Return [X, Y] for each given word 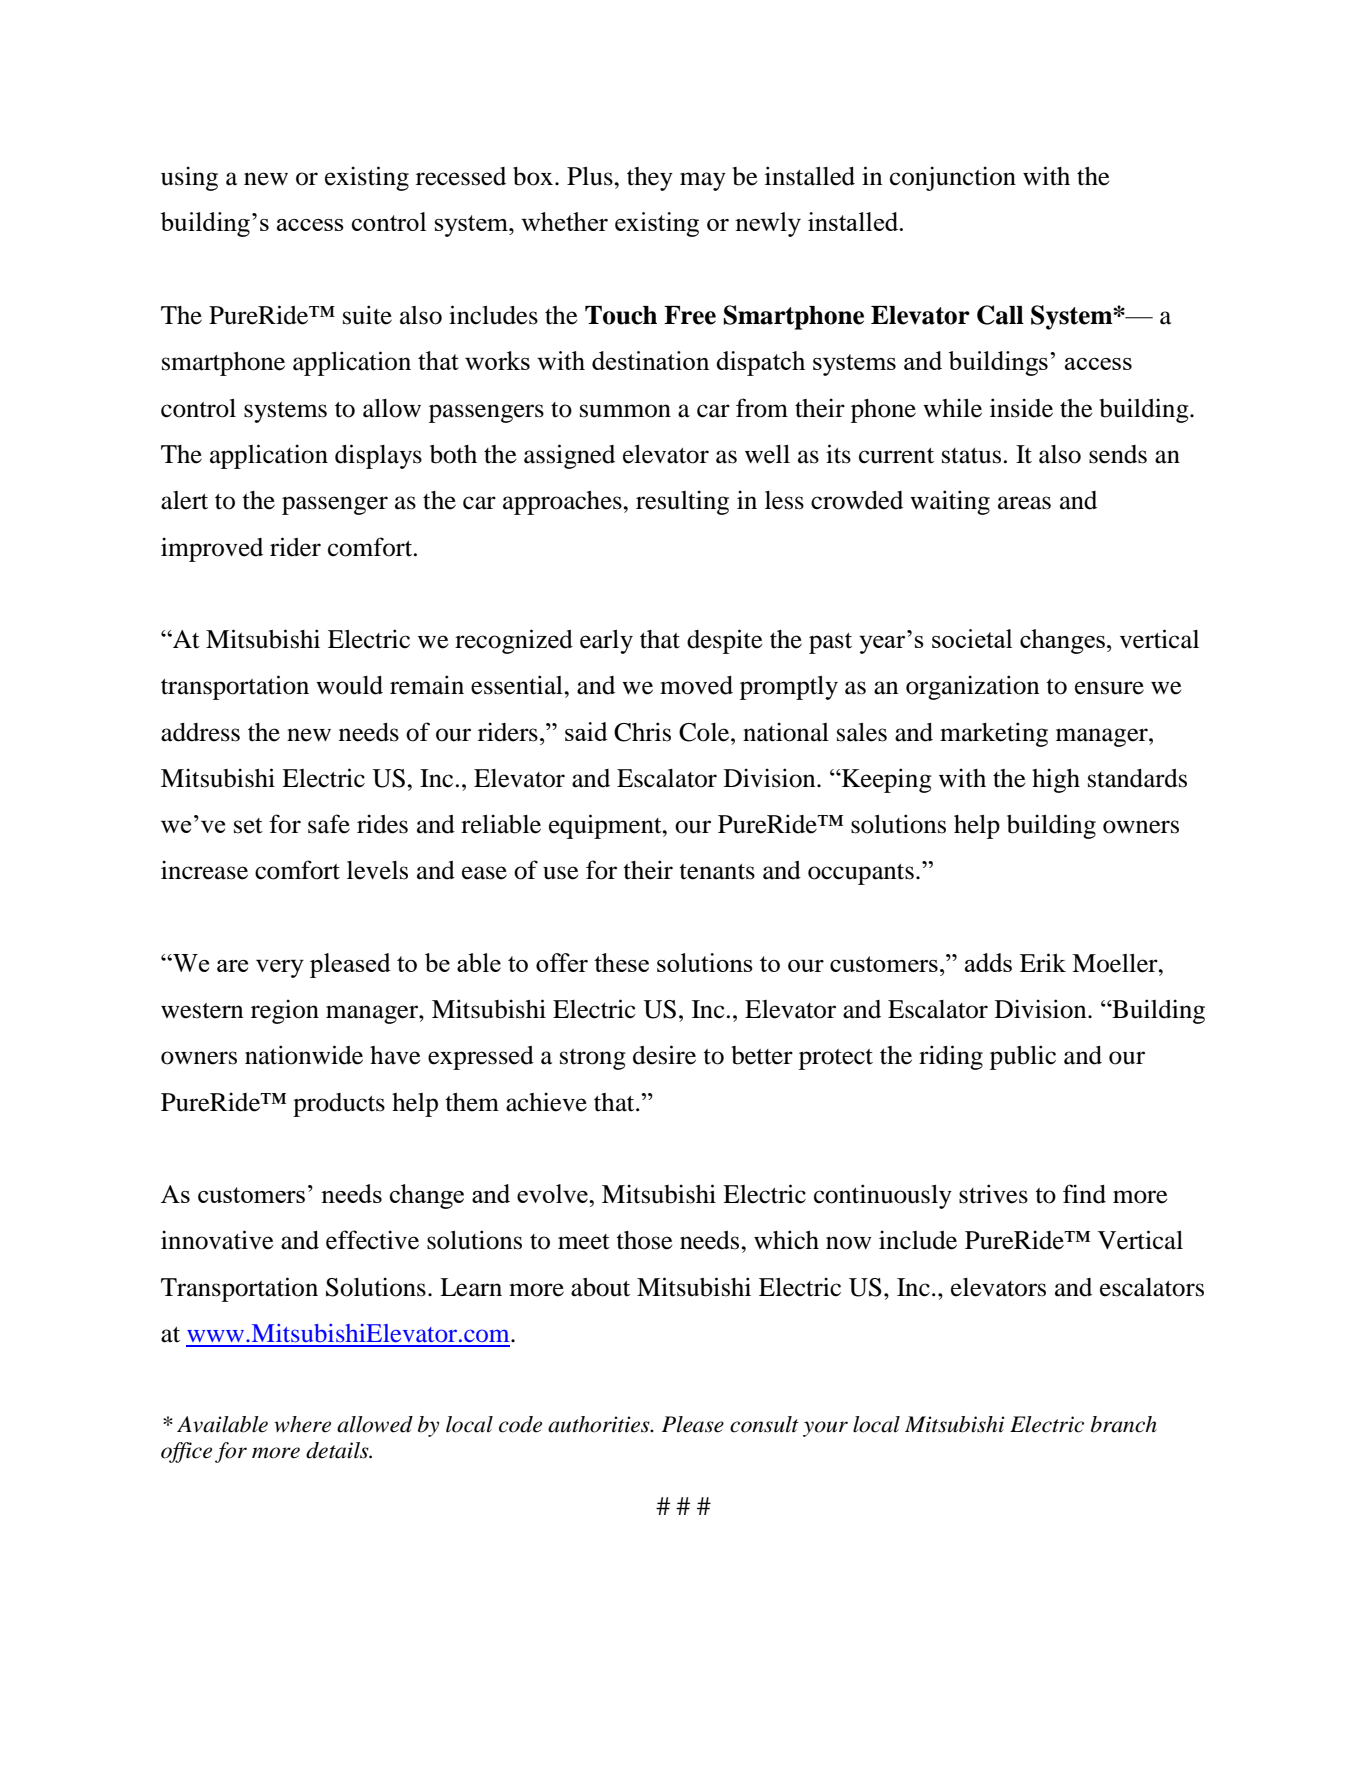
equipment [606, 826]
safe [329, 824]
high [1056, 780]
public [1023, 1057]
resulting [682, 502]
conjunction [953, 178]
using [189, 178]
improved [212, 549]
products [339, 1105]
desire [664, 1055]
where [302, 1424]
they [650, 179]
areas [1024, 503]
